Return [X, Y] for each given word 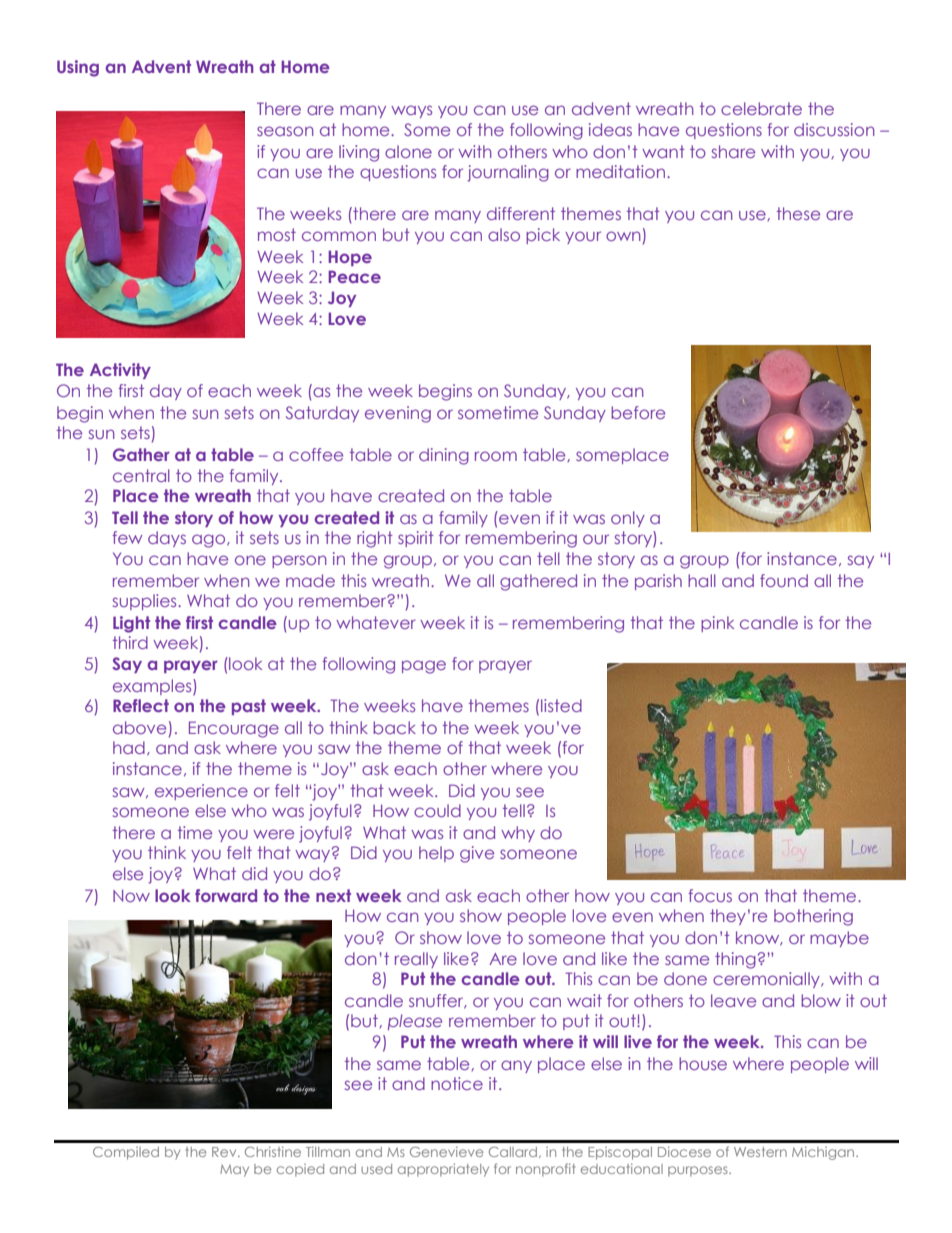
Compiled [126, 1153]
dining [444, 456]
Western [760, 1152]
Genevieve [446, 1151]
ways [411, 111]
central [141, 475]
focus [710, 895]
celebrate [761, 108]
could [437, 810]
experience [201, 792]
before [638, 412]
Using [78, 68]
